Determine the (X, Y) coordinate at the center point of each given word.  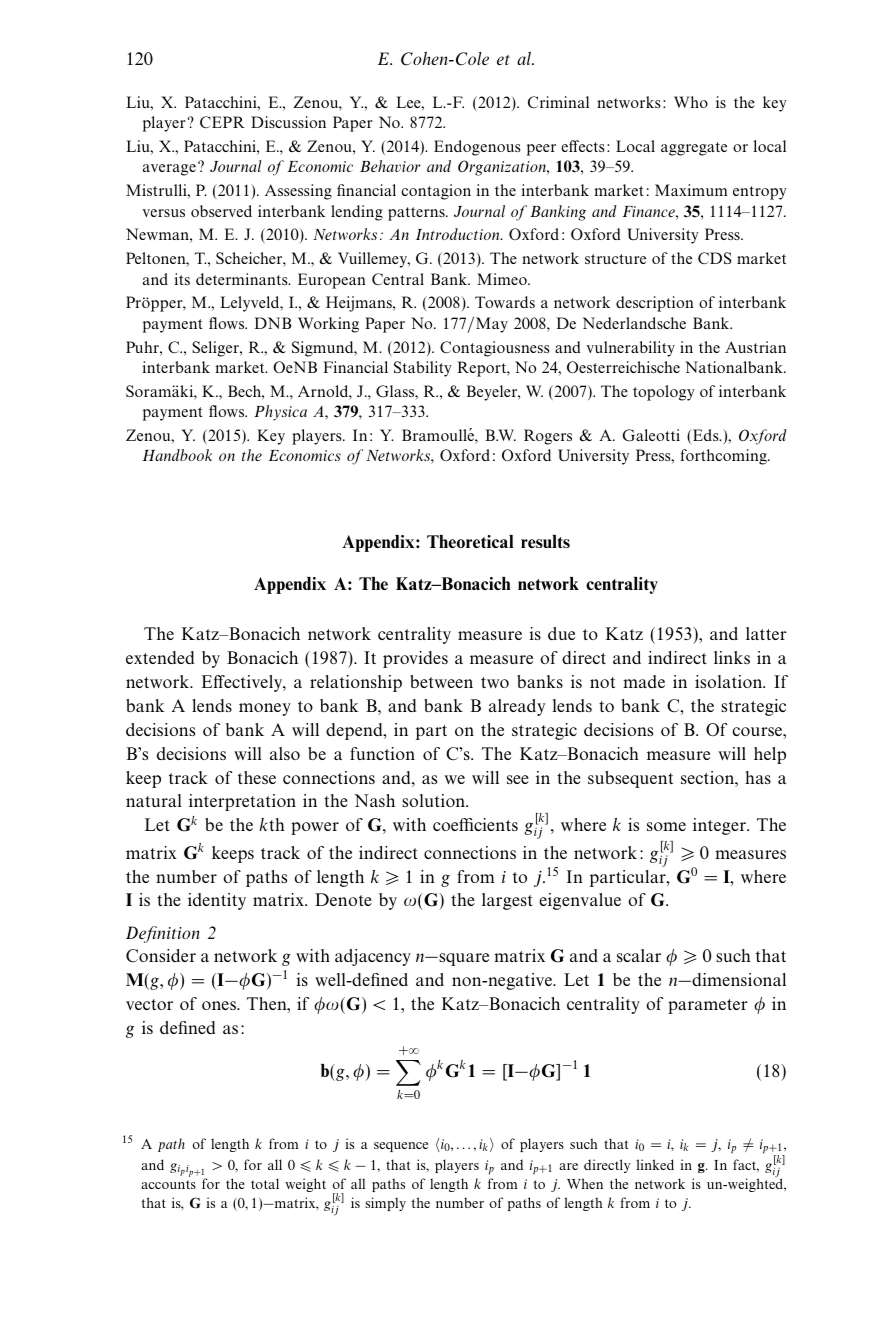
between (441, 681)
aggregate (694, 149)
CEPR (222, 122)
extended (160, 657)
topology (664, 393)
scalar (639, 955)
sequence (401, 1147)
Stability (423, 369)
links (732, 657)
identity (217, 901)
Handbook (177, 455)
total (265, 1183)
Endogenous (477, 148)
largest (507, 901)
